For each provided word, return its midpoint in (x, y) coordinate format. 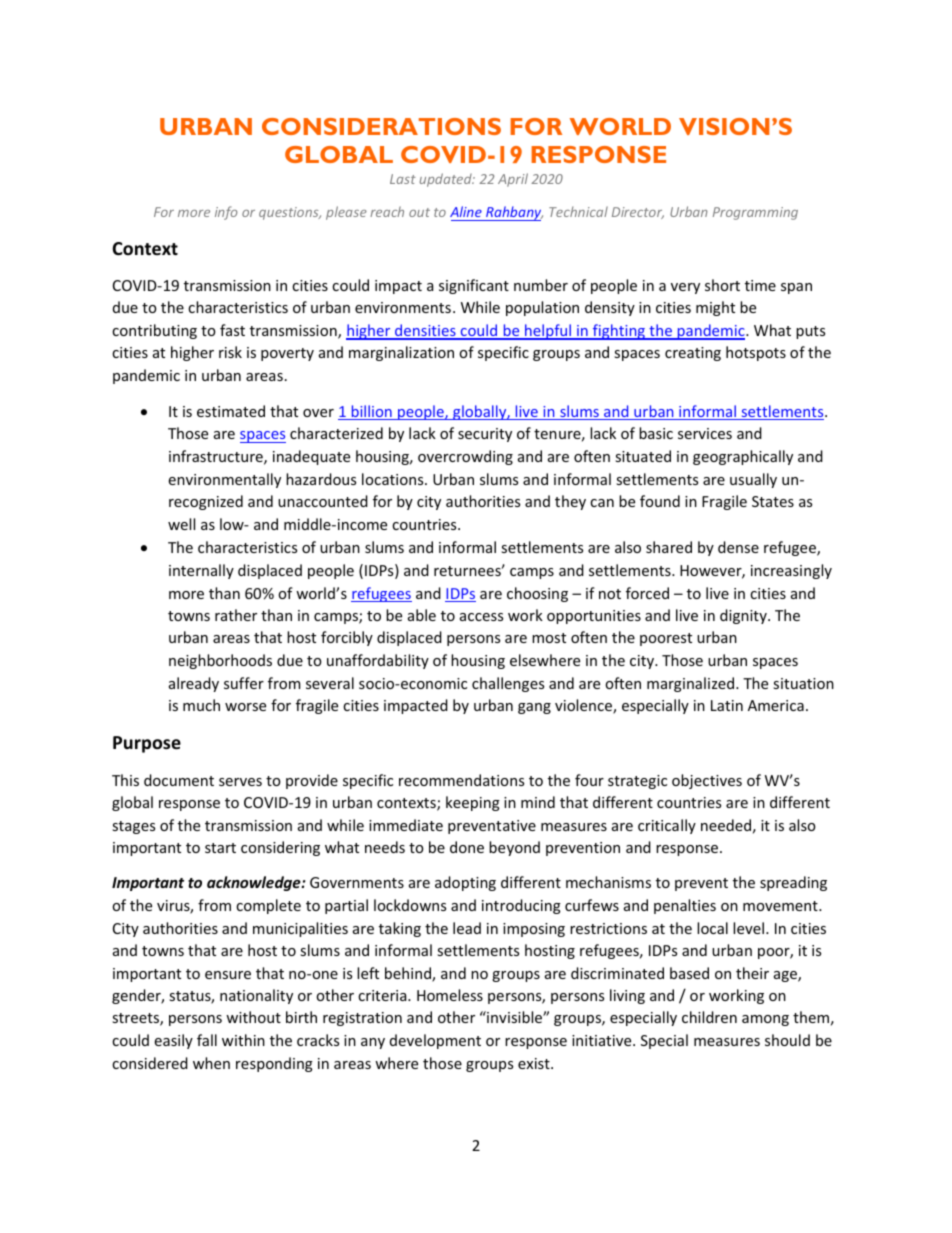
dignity (744, 616)
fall (207, 1040)
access (481, 617)
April (513, 180)
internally (201, 571)
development (435, 1041)
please (346, 213)
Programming (755, 213)
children (709, 1017)
